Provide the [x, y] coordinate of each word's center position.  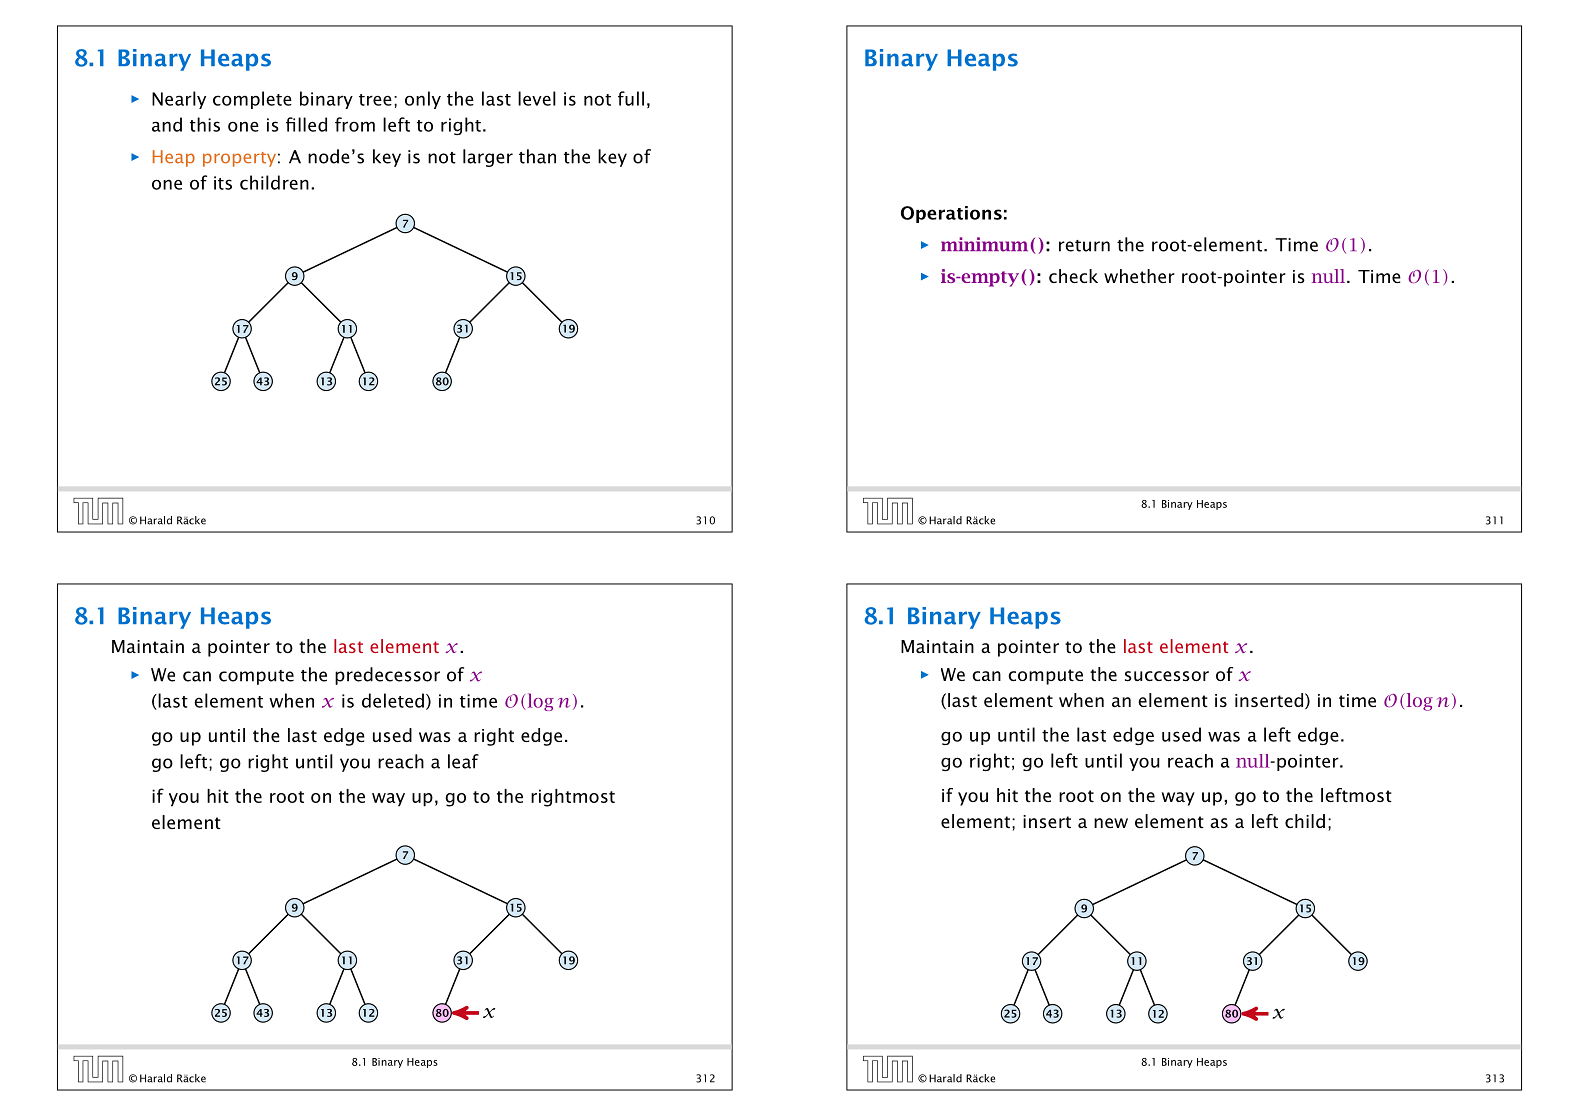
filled [306, 124]
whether [1139, 276]
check [1073, 276]
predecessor [387, 676]
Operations [951, 214]
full [631, 98]
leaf [463, 761]
